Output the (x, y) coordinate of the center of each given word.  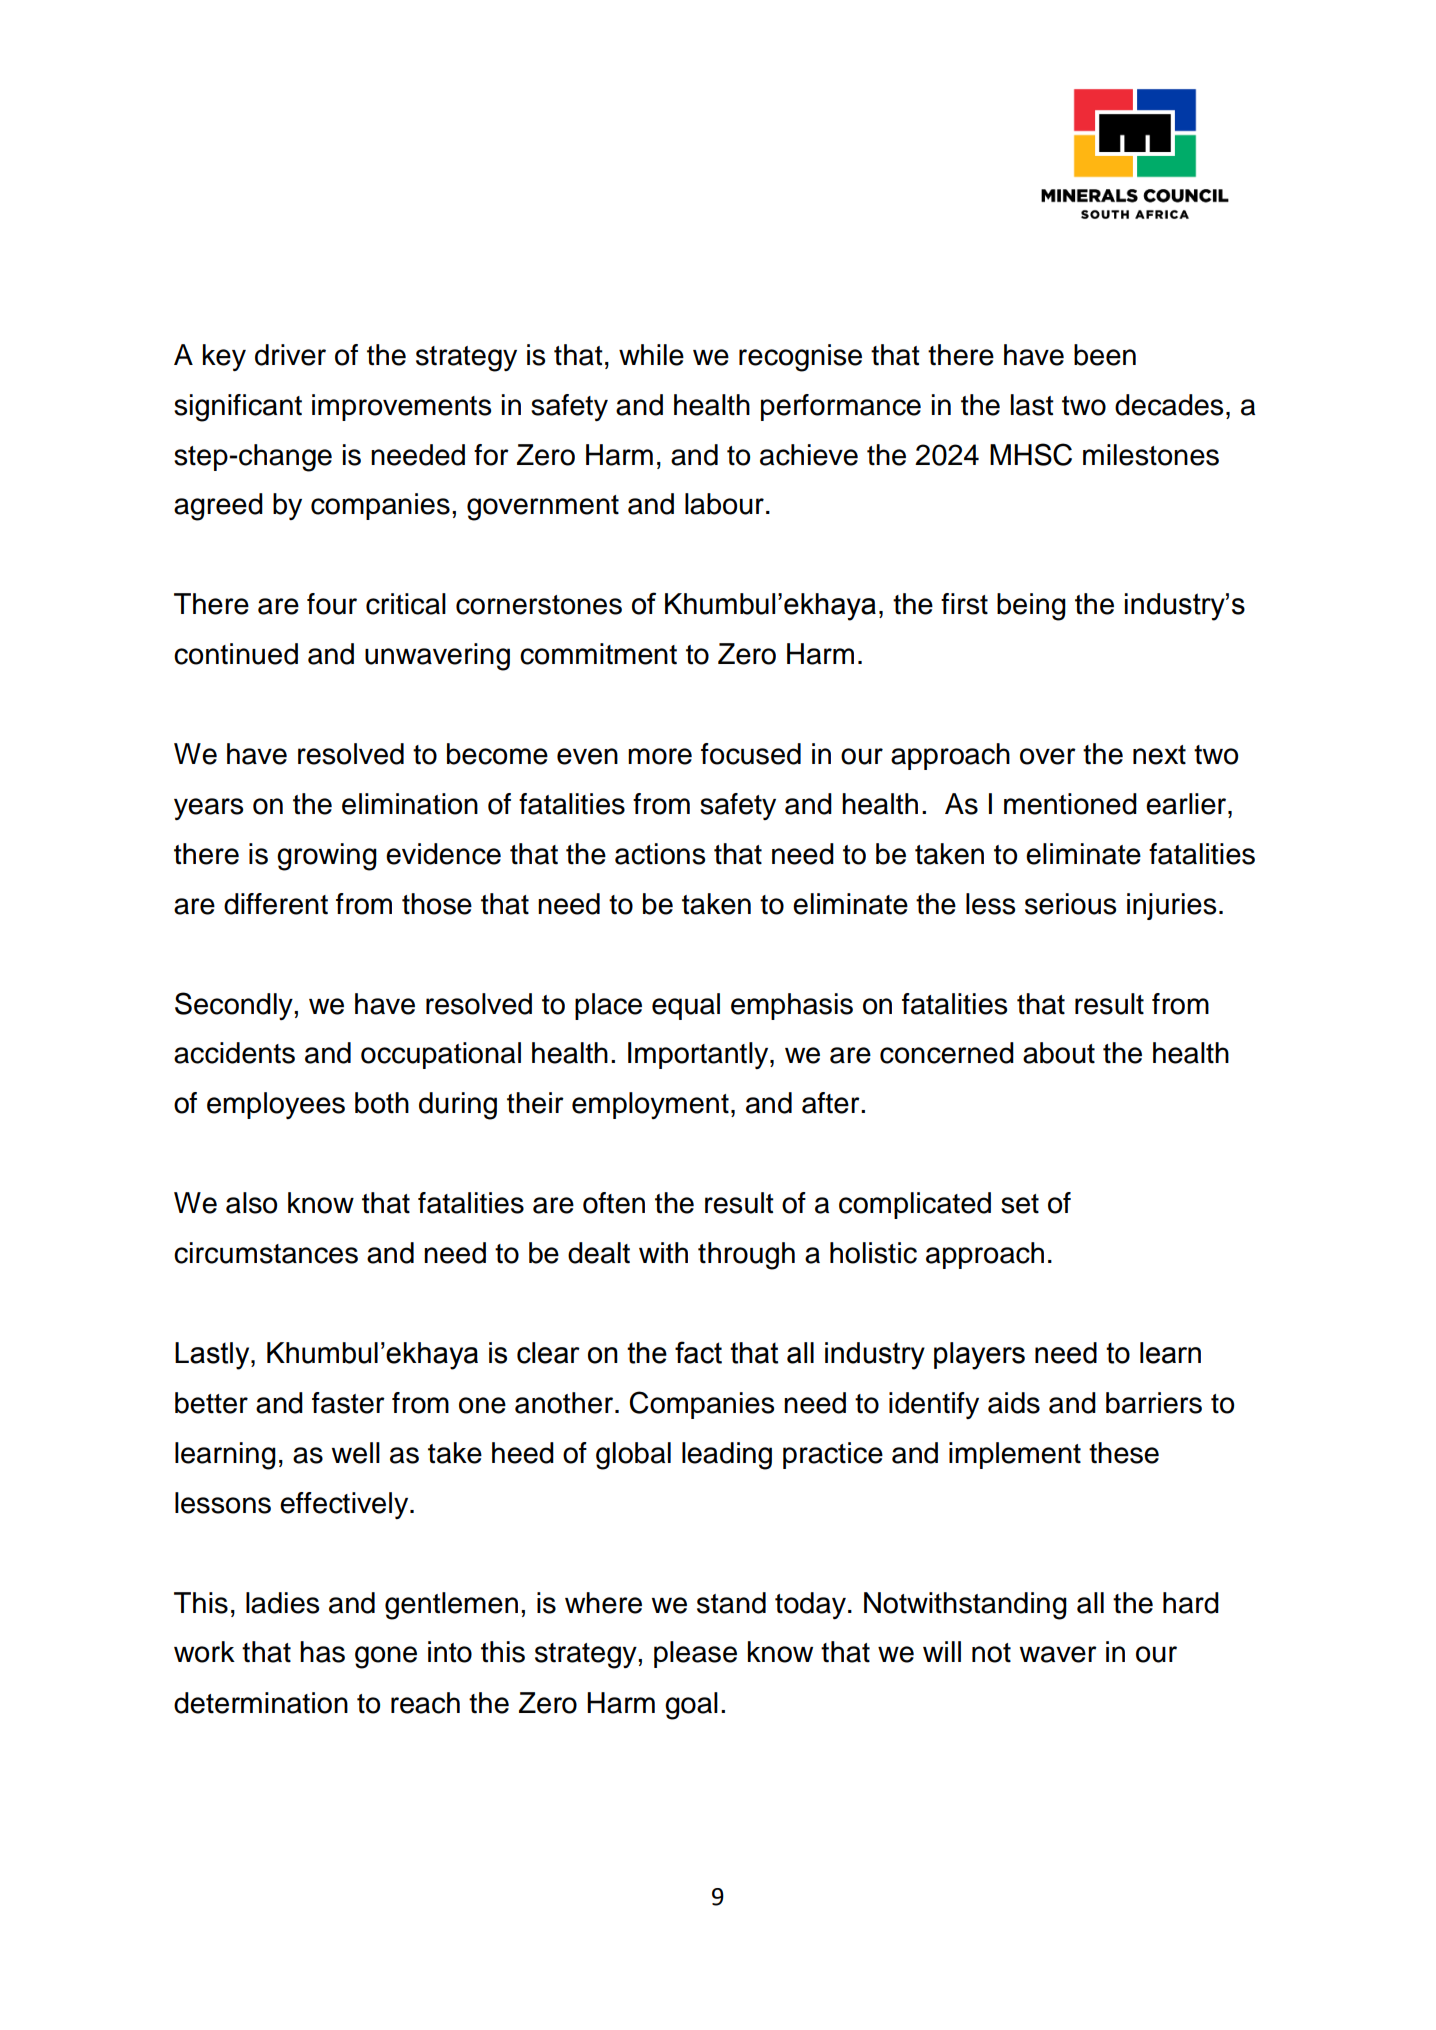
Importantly (699, 1055)
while (651, 355)
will (942, 1651)
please (695, 1654)
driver (290, 355)
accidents (234, 1053)
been (1105, 355)
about (1059, 1053)
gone (386, 1657)
